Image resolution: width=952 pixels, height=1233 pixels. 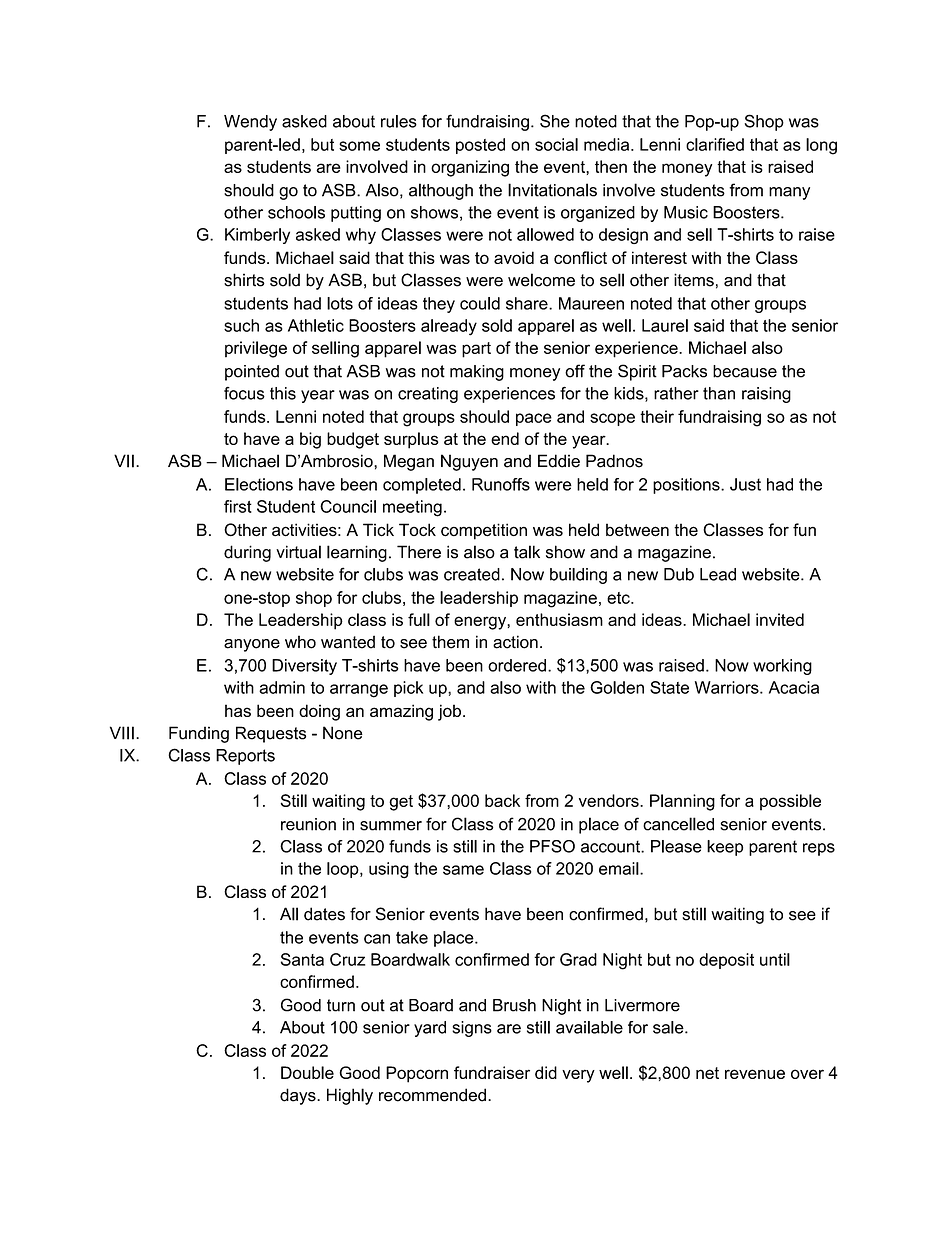 What do you see at coordinates (252, 645) in the screenshot?
I see `anyone` at bounding box center [252, 645].
